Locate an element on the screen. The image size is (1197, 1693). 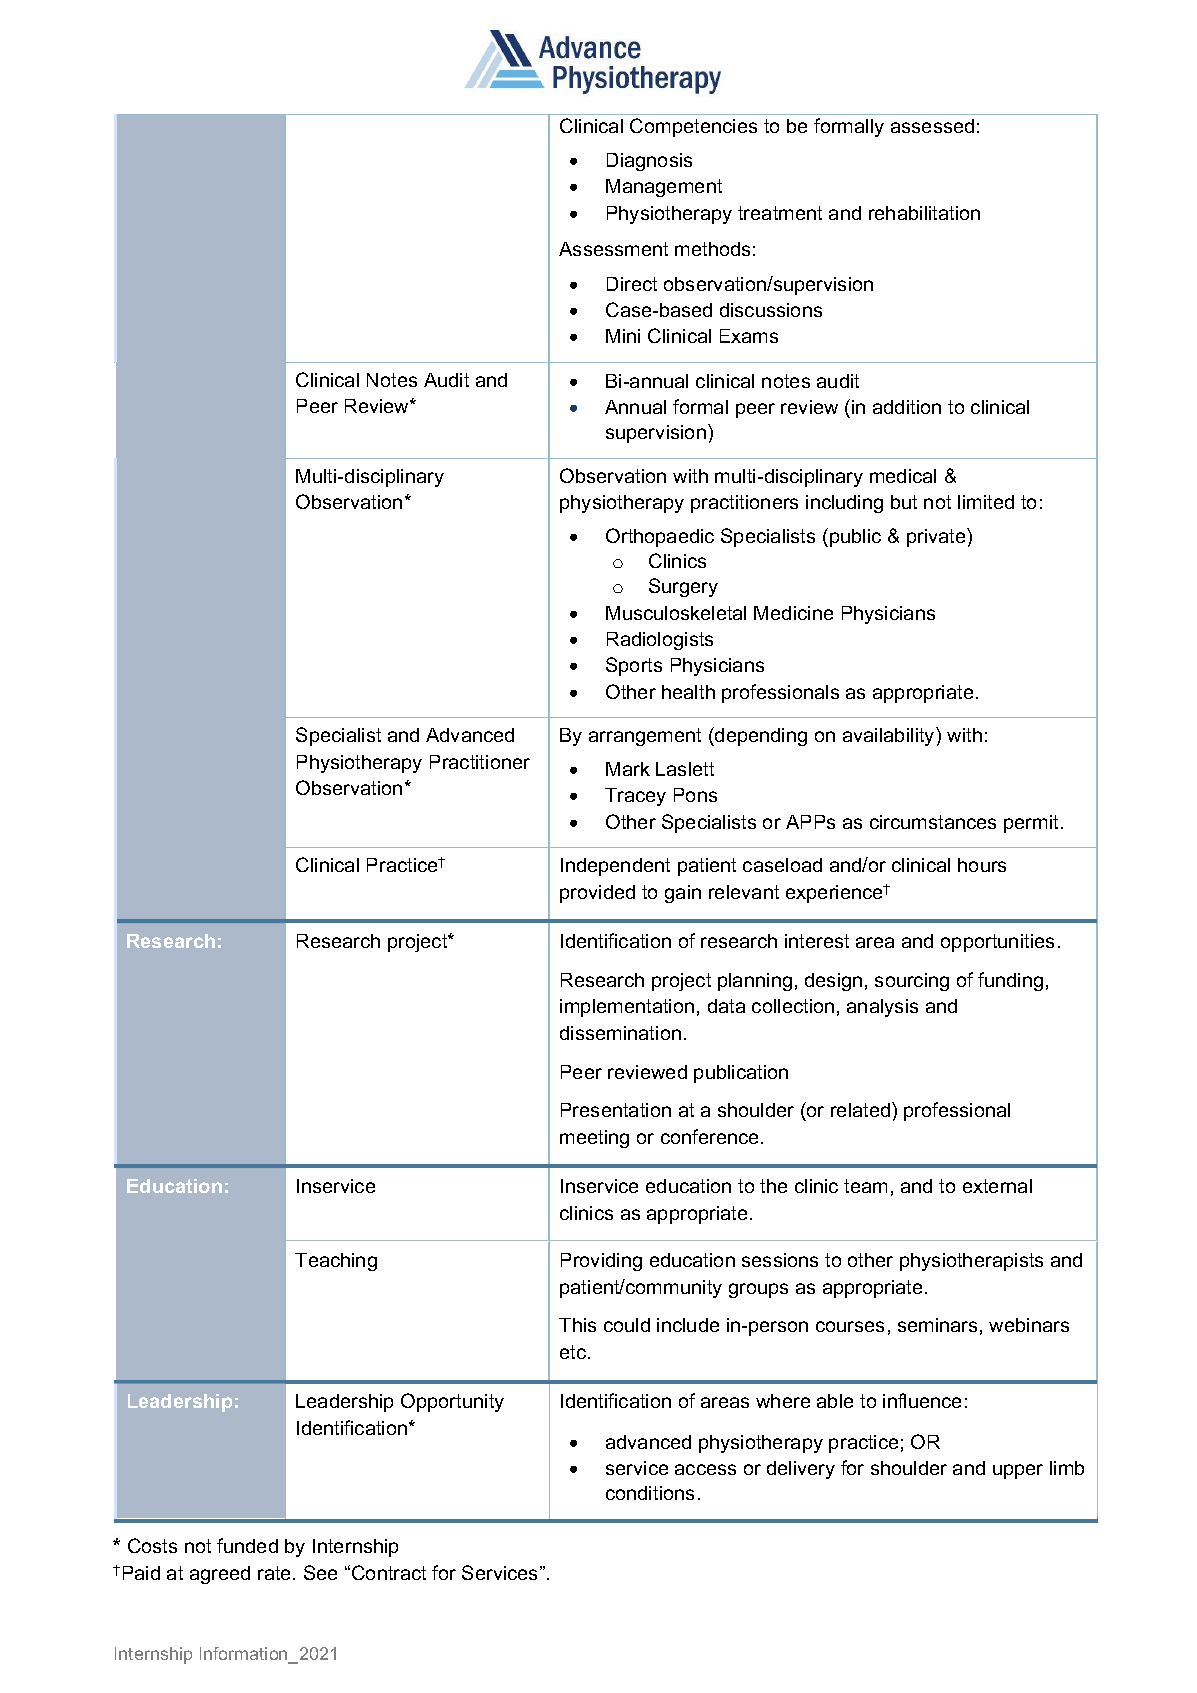
Assessment is located at coordinates (613, 249).
